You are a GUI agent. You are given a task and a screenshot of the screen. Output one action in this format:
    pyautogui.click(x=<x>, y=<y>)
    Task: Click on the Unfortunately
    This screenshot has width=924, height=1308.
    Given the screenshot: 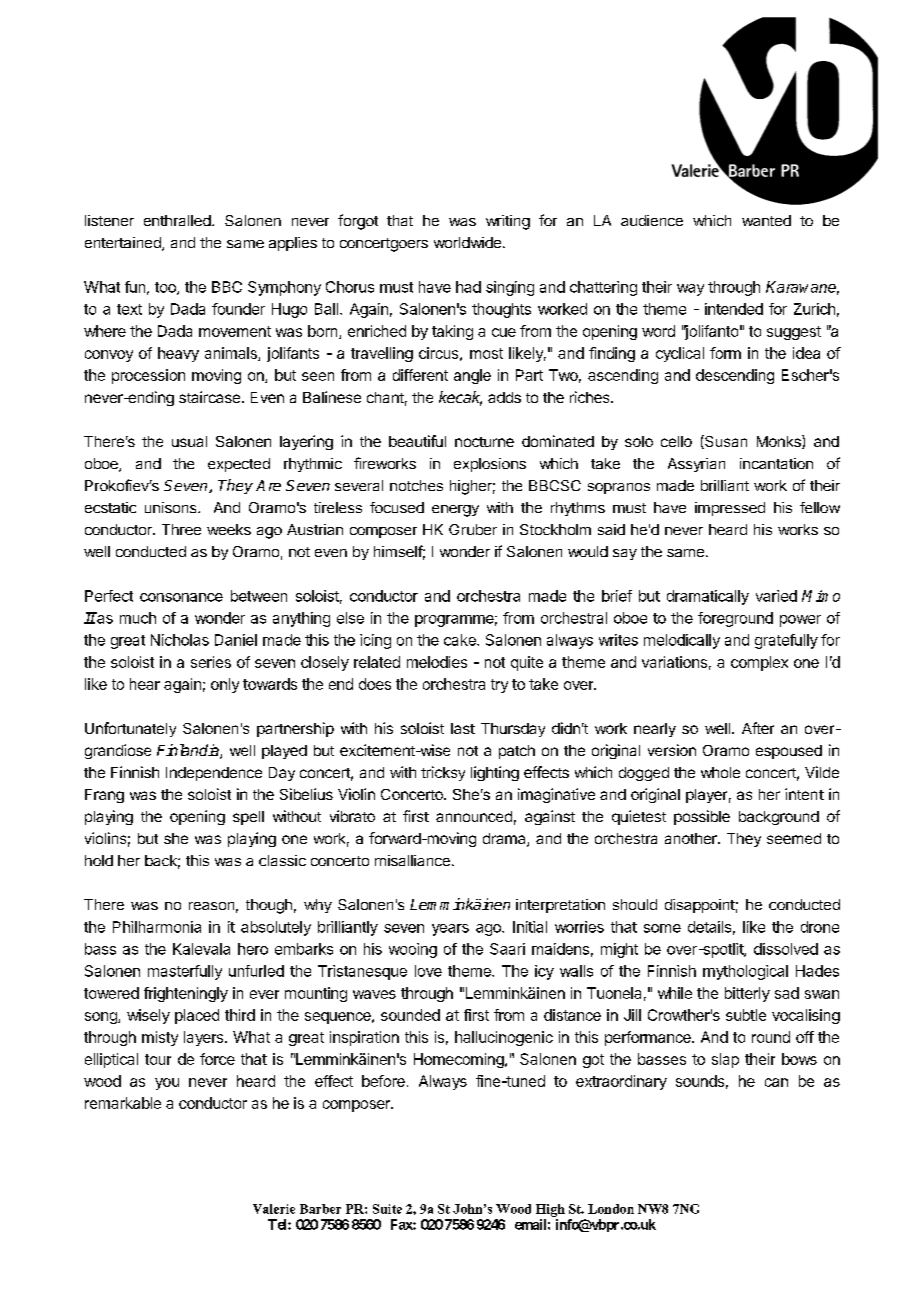 What is the action you would take?
    pyautogui.click(x=130, y=729)
